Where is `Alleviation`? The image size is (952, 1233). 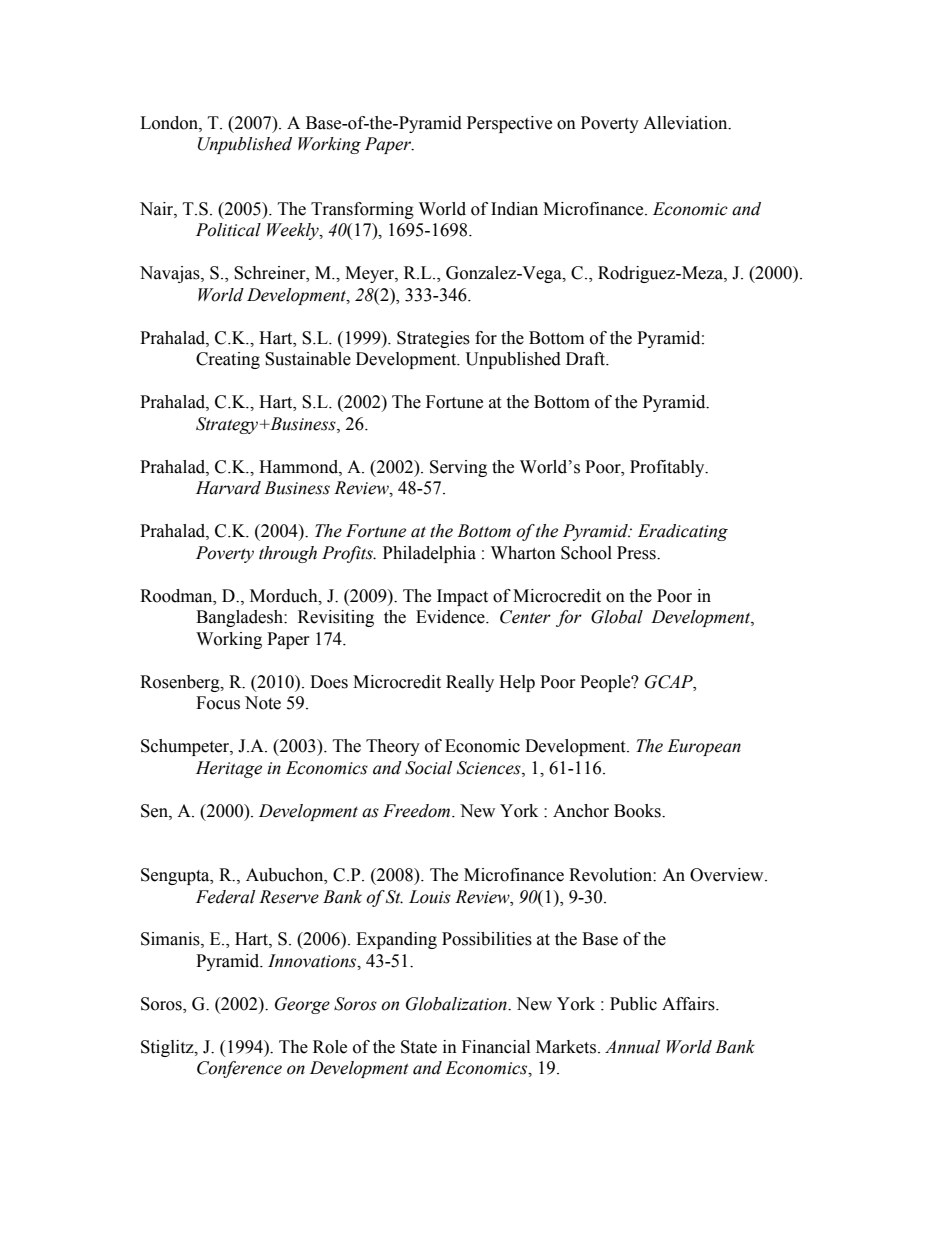
Alleviation is located at coordinates (686, 123).
